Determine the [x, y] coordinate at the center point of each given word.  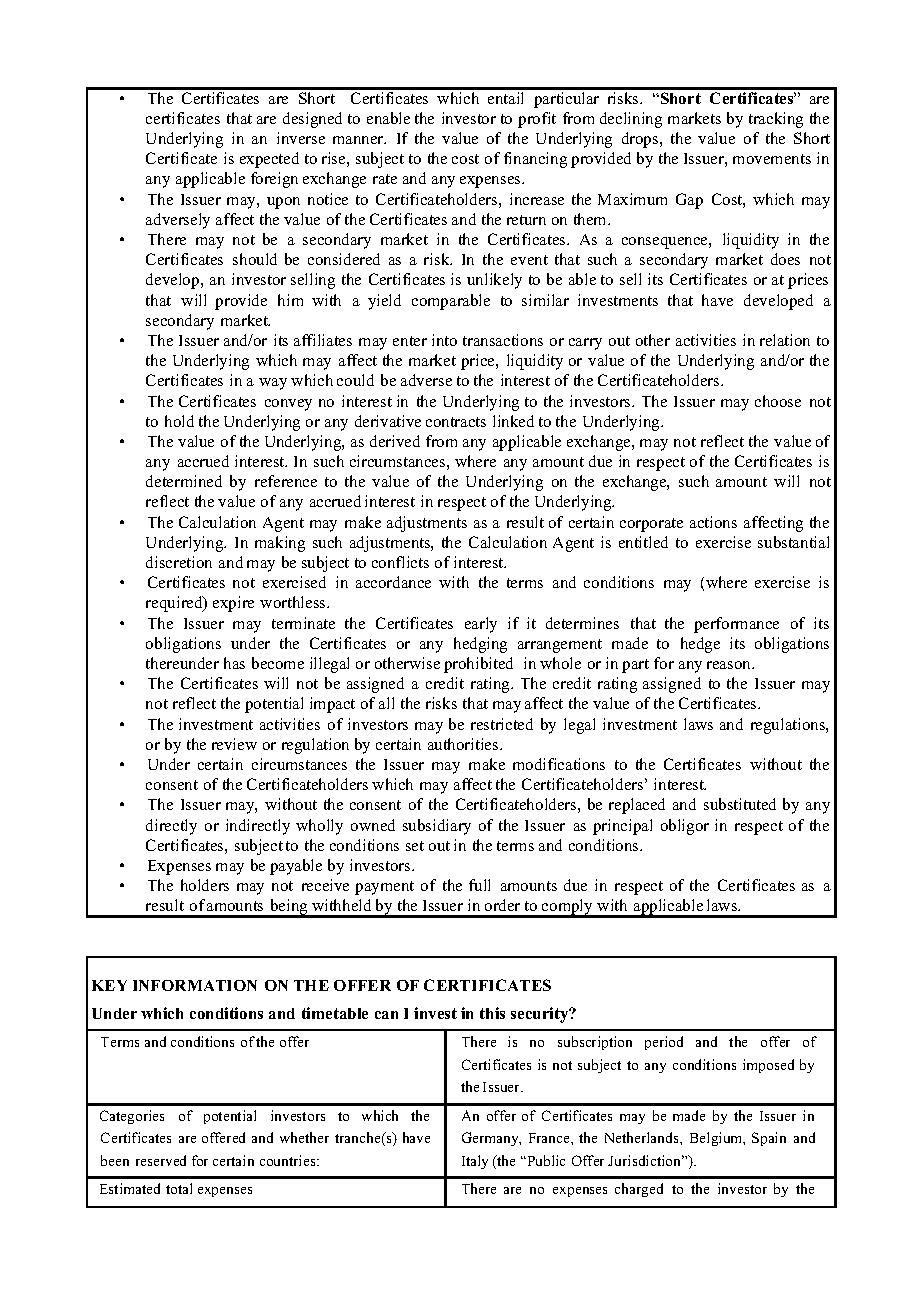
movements [772, 159]
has [234, 663]
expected [269, 160]
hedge [700, 645]
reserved [161, 1160]
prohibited [478, 665]
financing [535, 160]
